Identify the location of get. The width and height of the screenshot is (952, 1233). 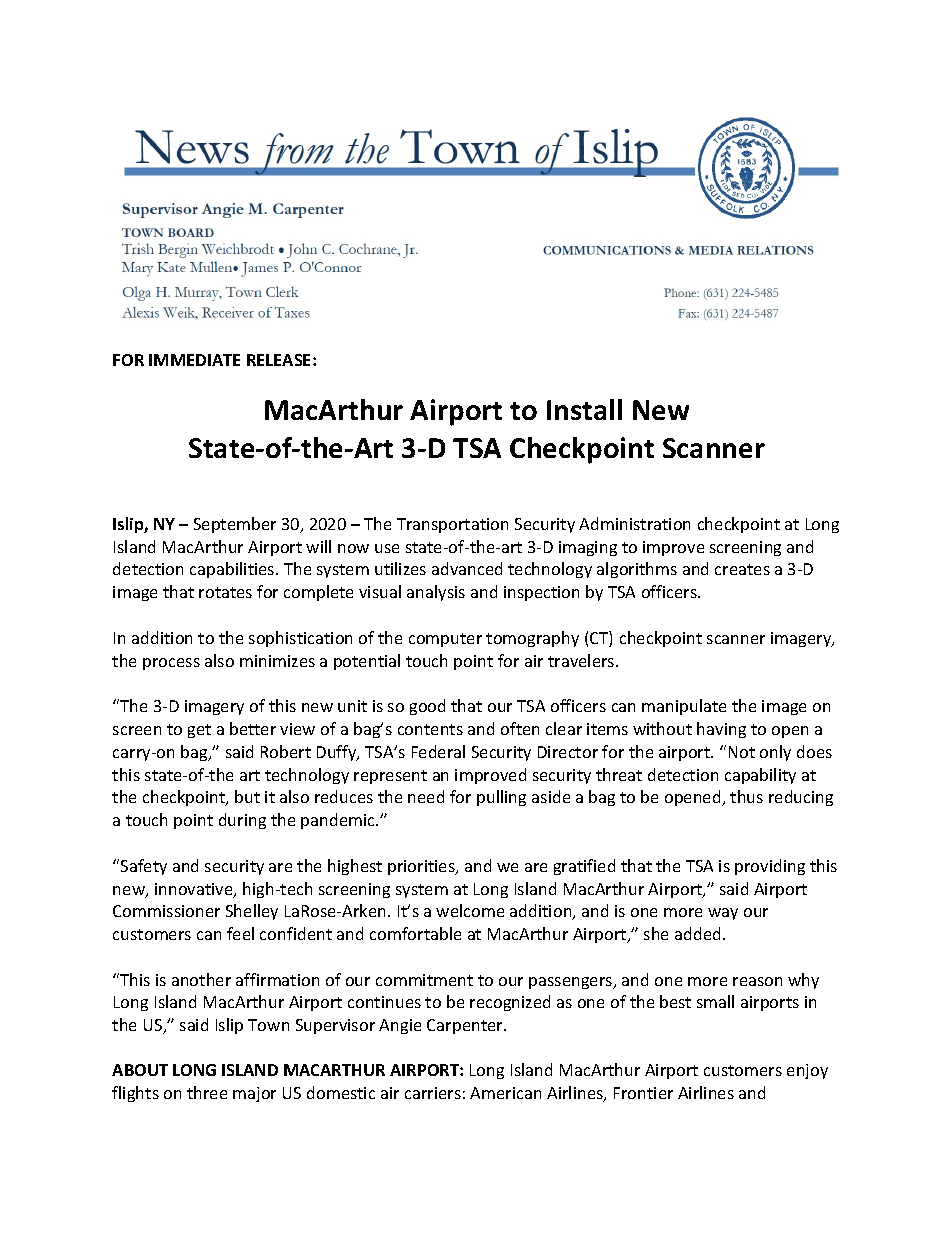
(199, 731).
